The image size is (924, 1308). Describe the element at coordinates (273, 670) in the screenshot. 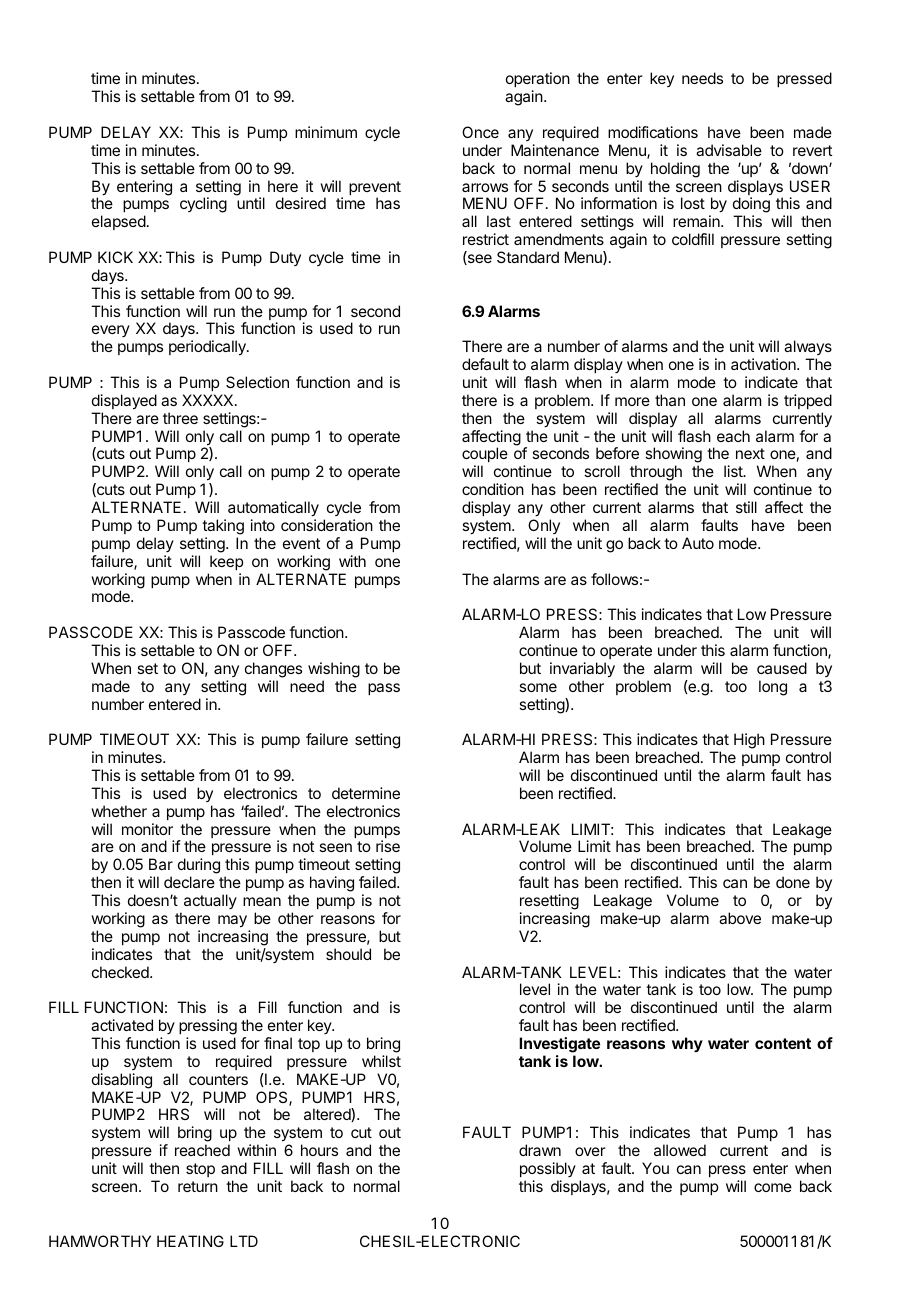

I see `changes` at that location.
